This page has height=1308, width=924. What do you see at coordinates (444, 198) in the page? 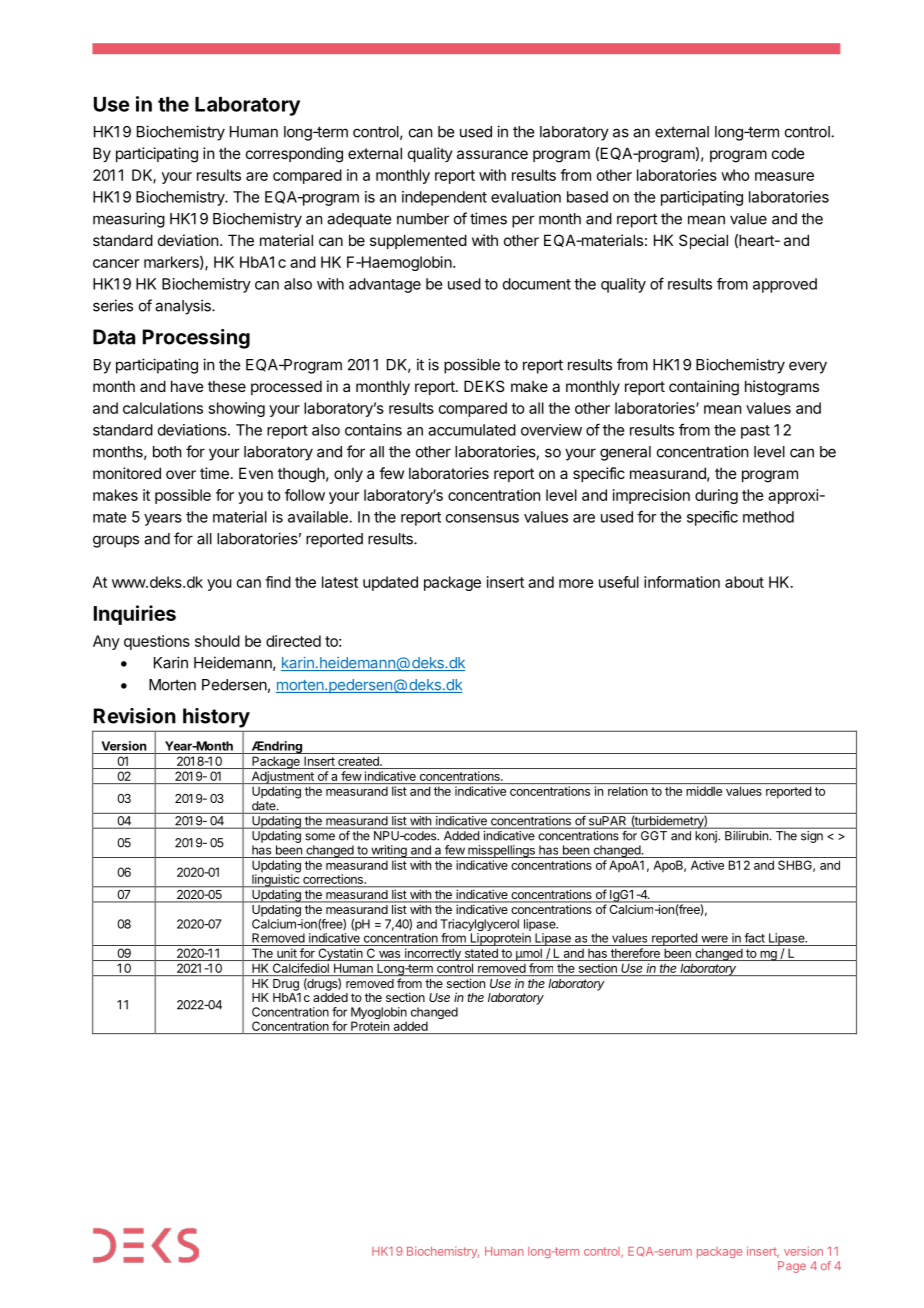
I see `independent` at bounding box center [444, 198].
